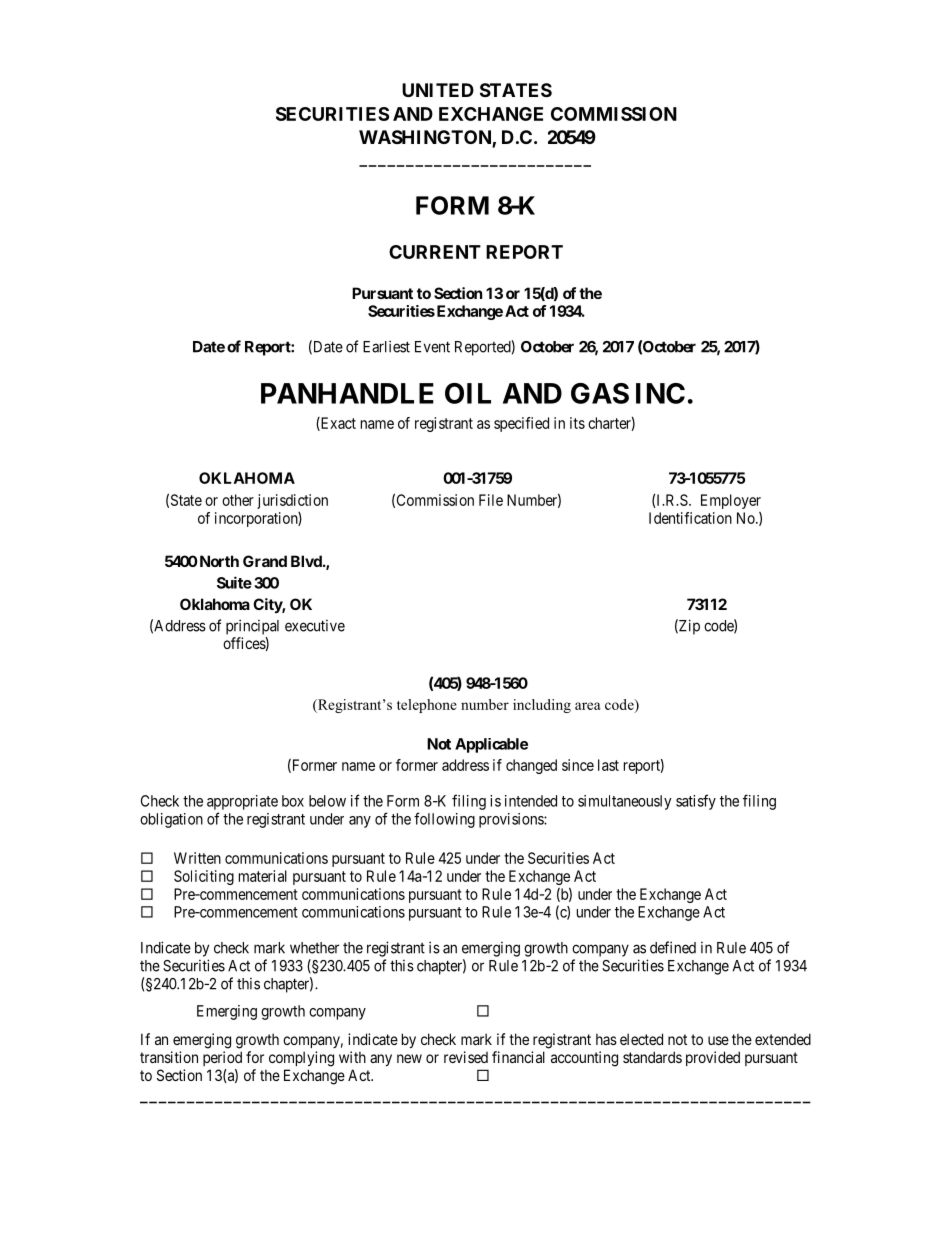 This page has width=952, height=1233. I want to click on Applicable, so click(491, 745).
